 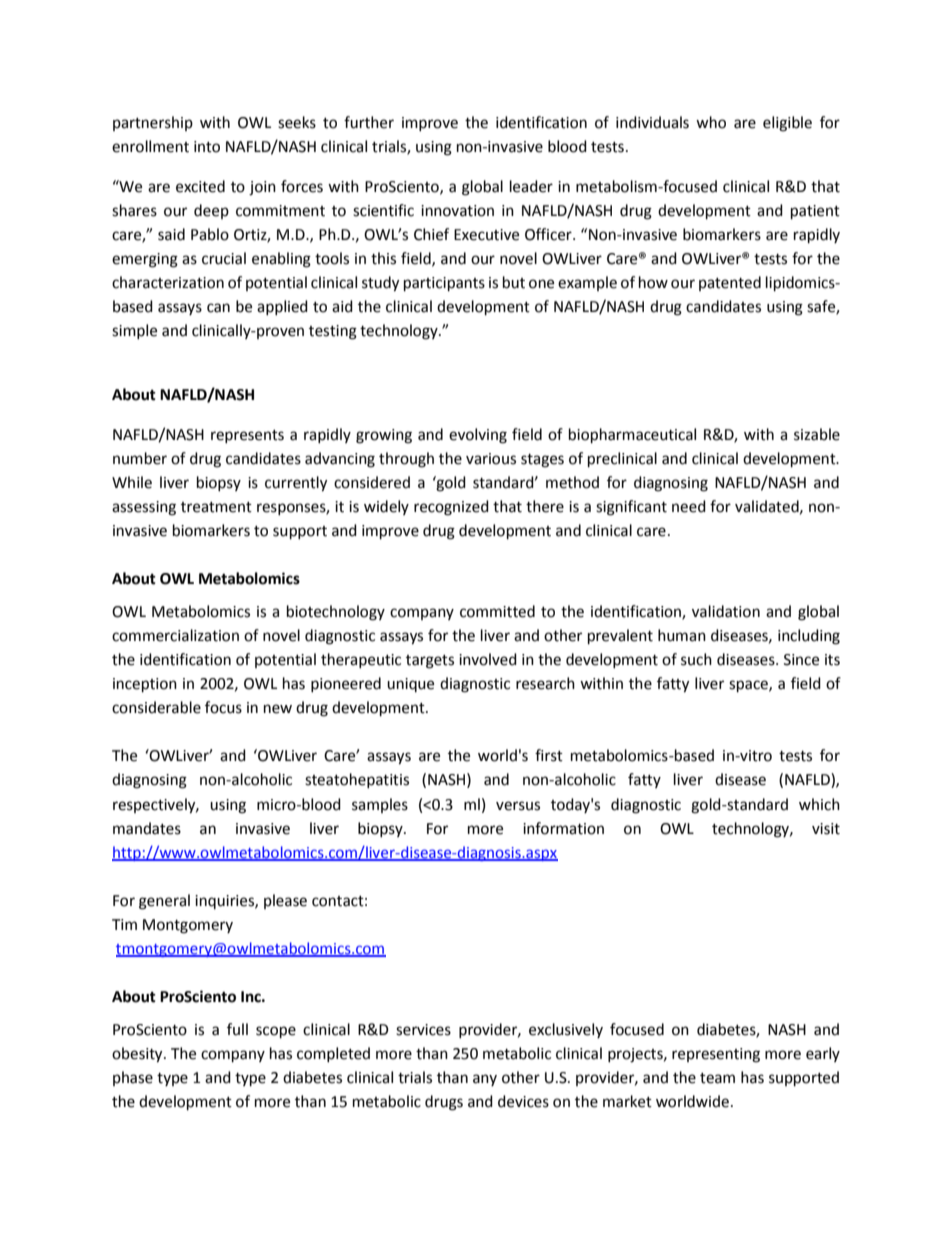 I want to click on leader, so click(x=531, y=186).
